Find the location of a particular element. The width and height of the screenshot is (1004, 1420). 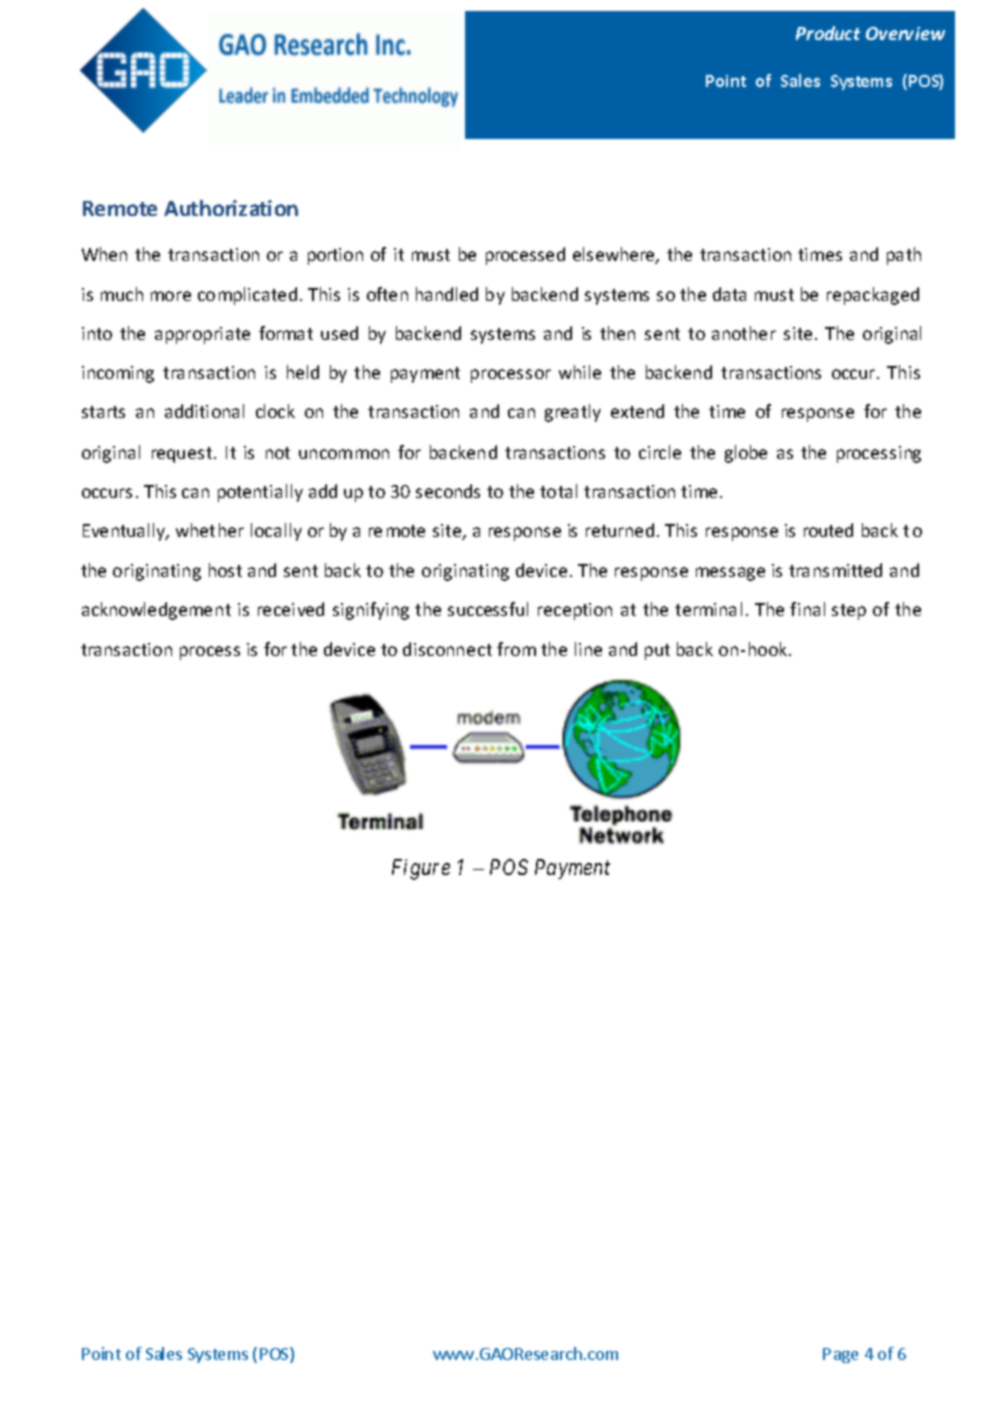

Product is located at coordinates (828, 33).
